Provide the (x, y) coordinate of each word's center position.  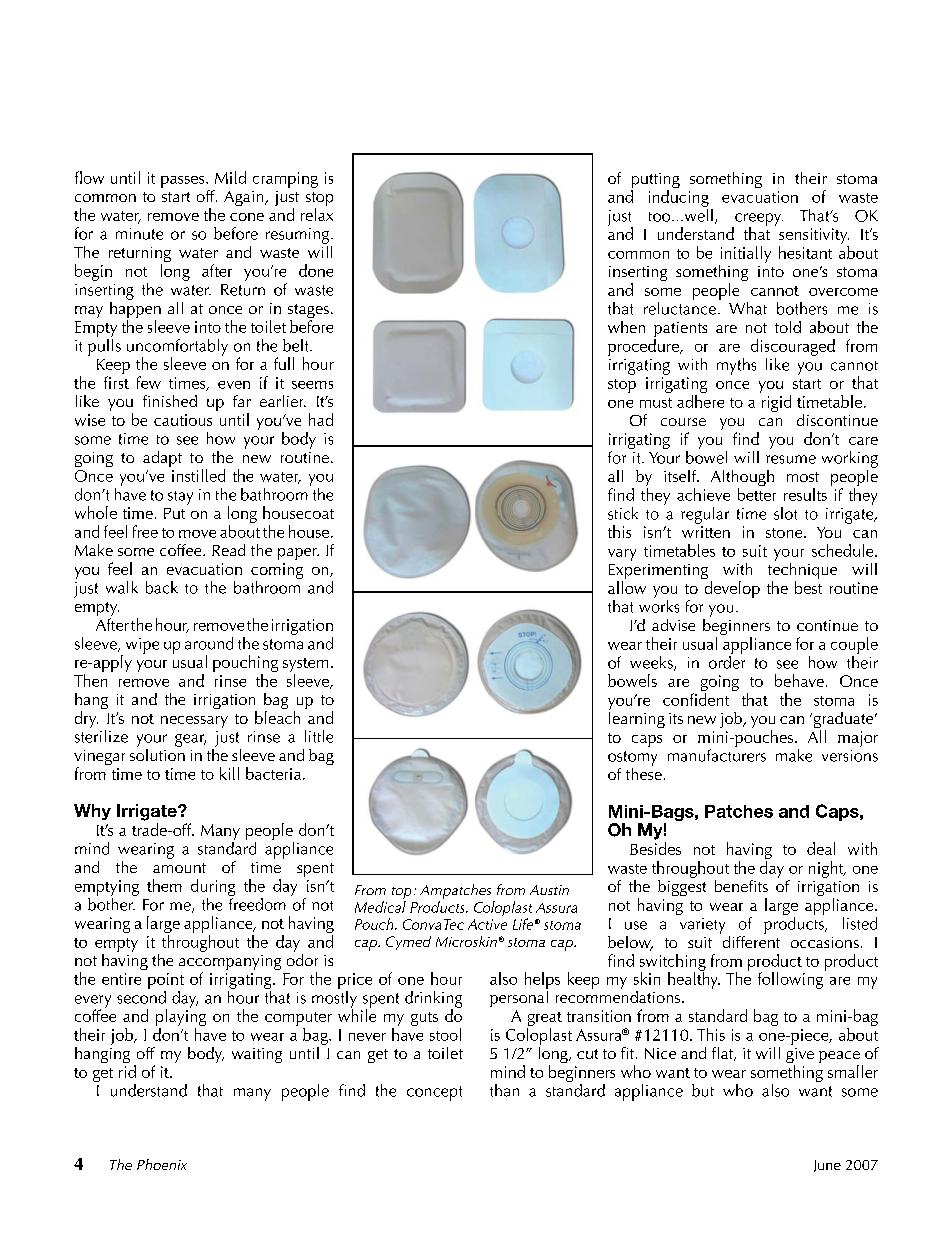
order (727, 661)
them (164, 885)
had (321, 419)
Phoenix (162, 1164)
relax (317, 214)
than (504, 1090)
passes (184, 182)
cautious (183, 420)
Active (487, 924)
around (209, 643)
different (750, 940)
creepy (758, 220)
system (305, 666)
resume (791, 459)
